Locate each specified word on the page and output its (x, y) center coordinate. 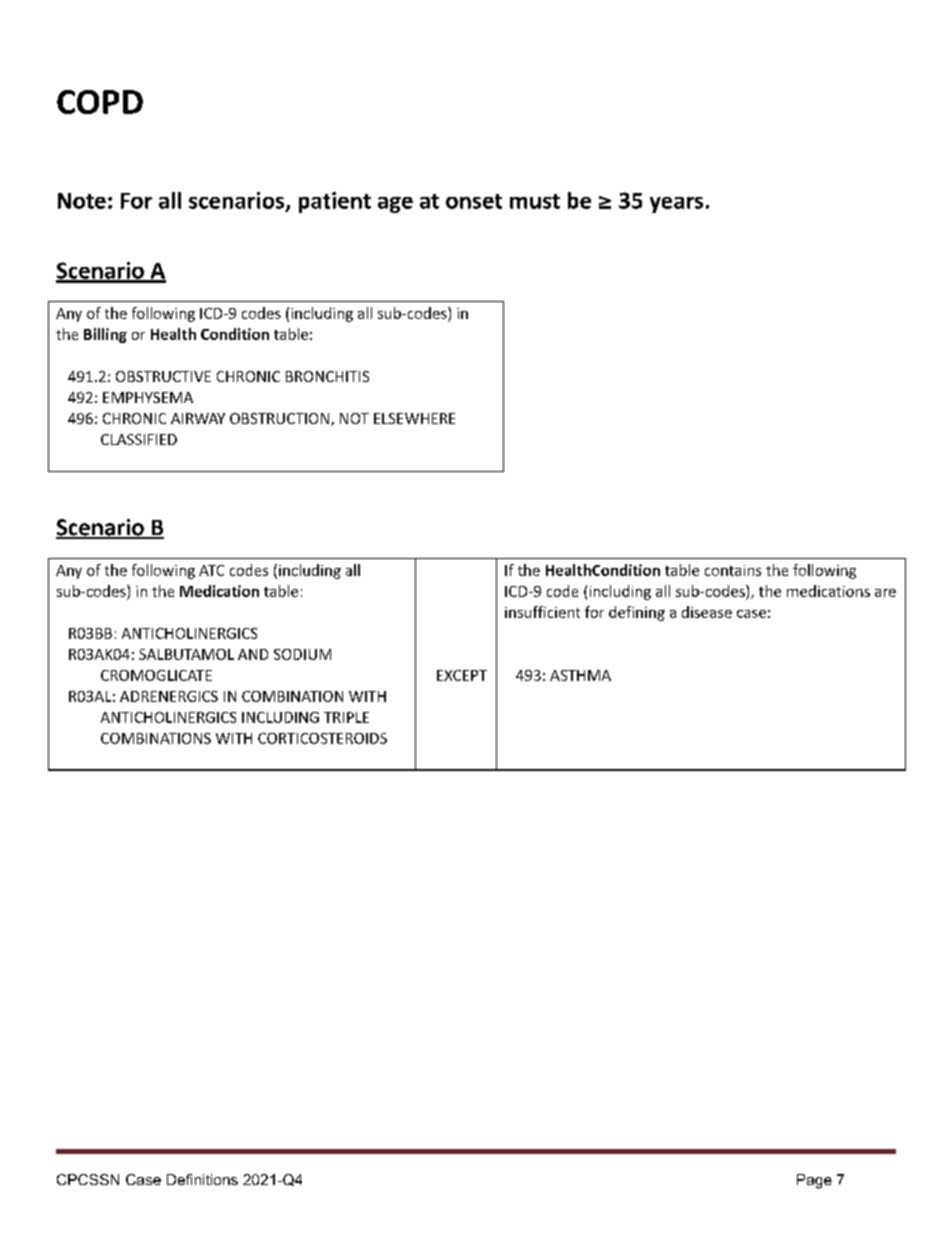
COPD (100, 102)
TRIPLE (346, 717)
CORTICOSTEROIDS (322, 738)
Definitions (202, 1179)
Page (814, 1181)
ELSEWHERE (414, 418)
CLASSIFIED (139, 439)
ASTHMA (580, 675)
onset (474, 201)
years (676, 205)
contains (733, 570)
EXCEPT (462, 675)
